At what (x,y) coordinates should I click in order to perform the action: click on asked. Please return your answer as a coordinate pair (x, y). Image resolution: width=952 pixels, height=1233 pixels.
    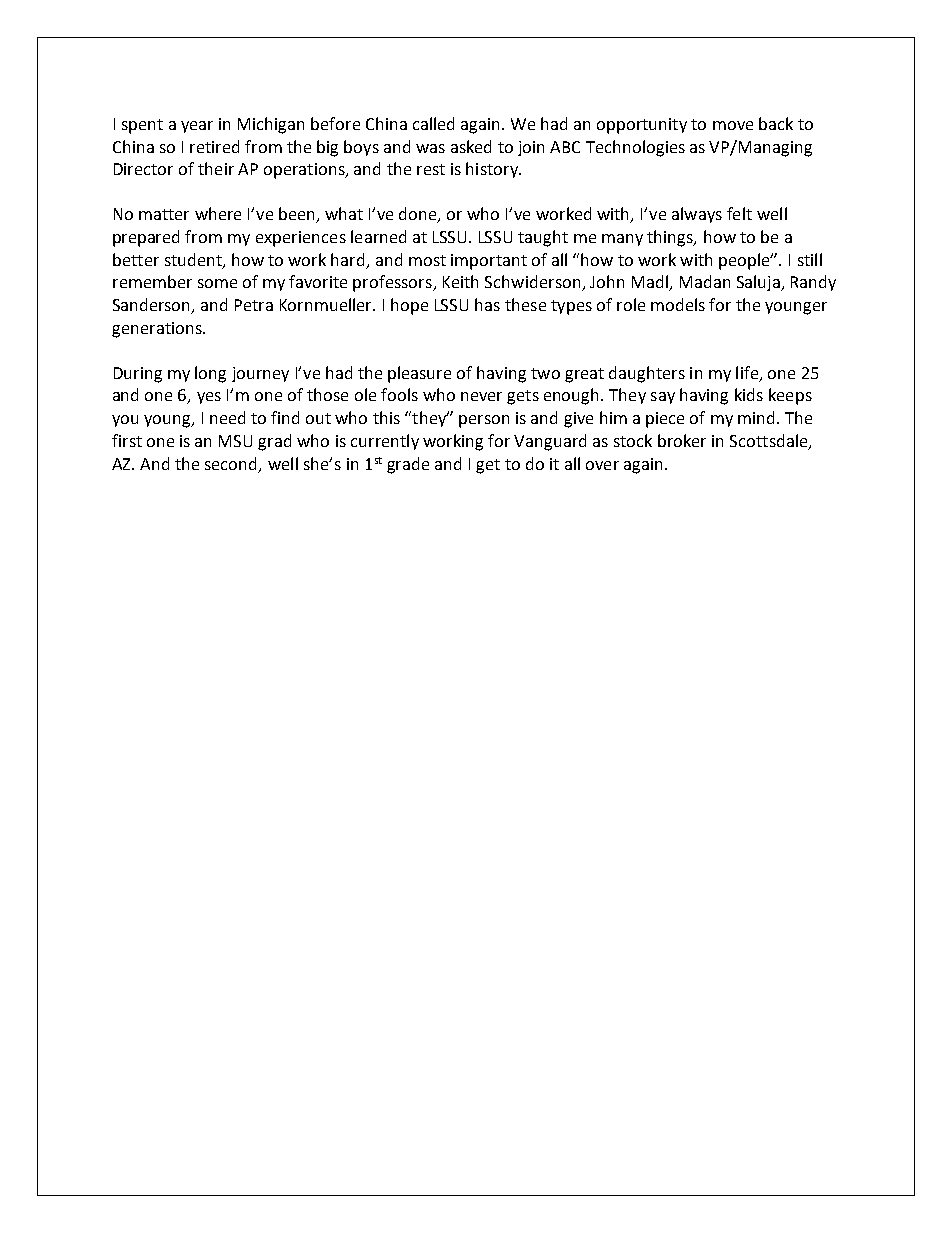
    Looking at the image, I should click on (471, 146).
